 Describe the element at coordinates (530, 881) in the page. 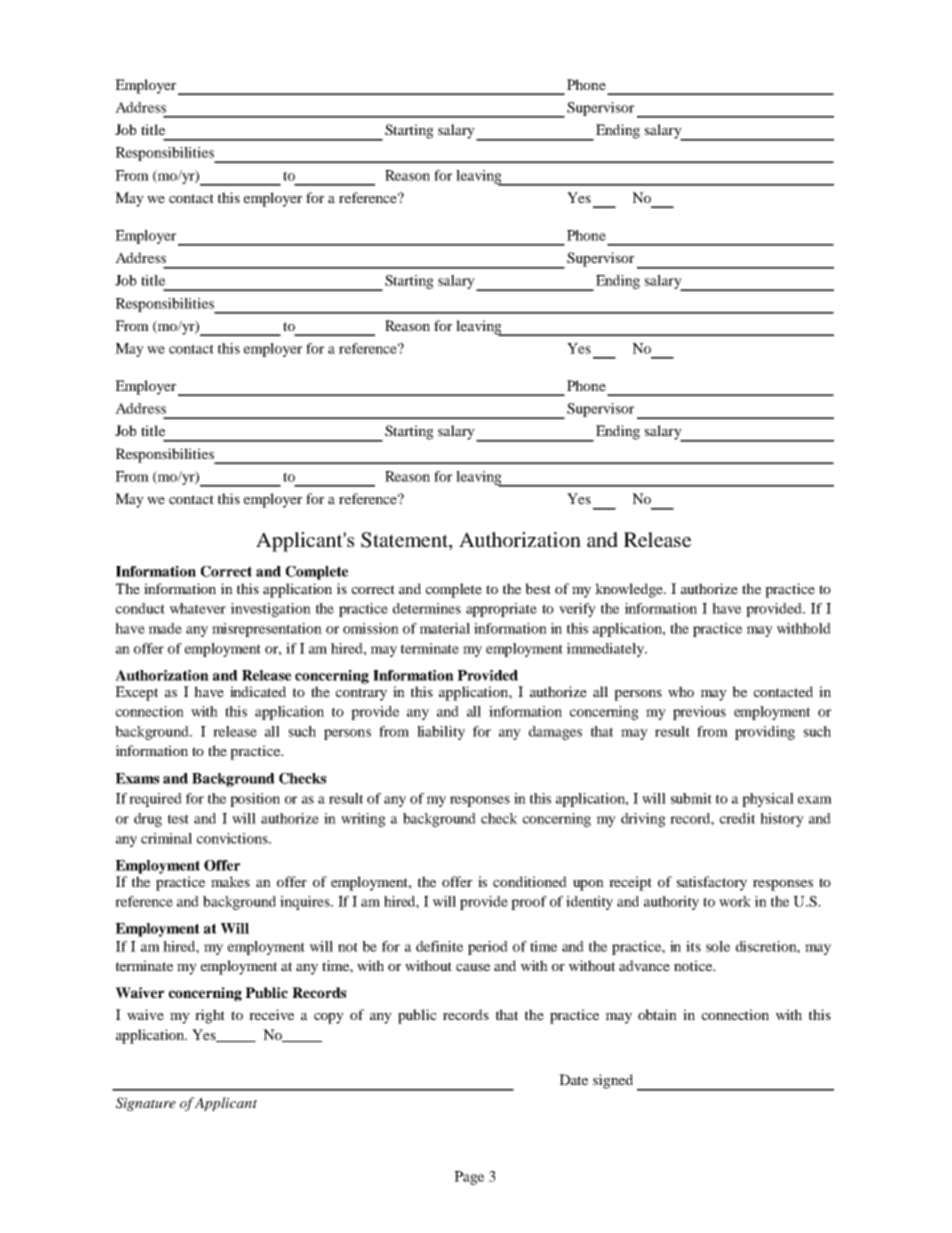

I see `conditioned` at that location.
